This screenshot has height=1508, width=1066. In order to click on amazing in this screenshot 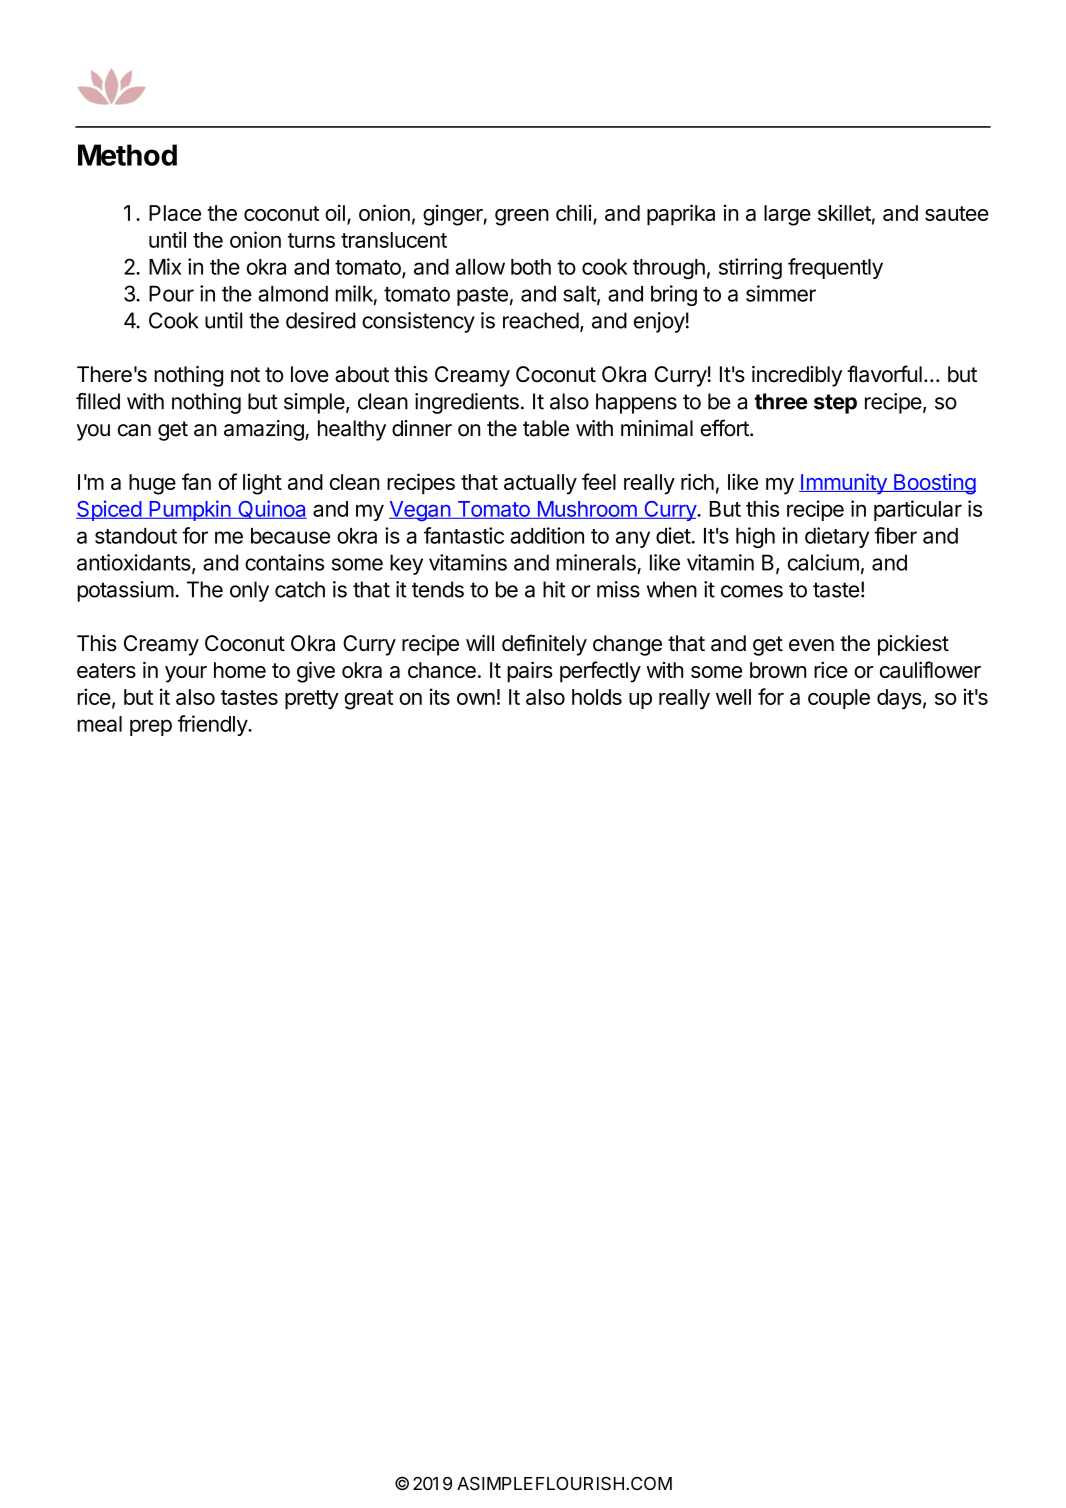, I will do `click(265, 430)`.
